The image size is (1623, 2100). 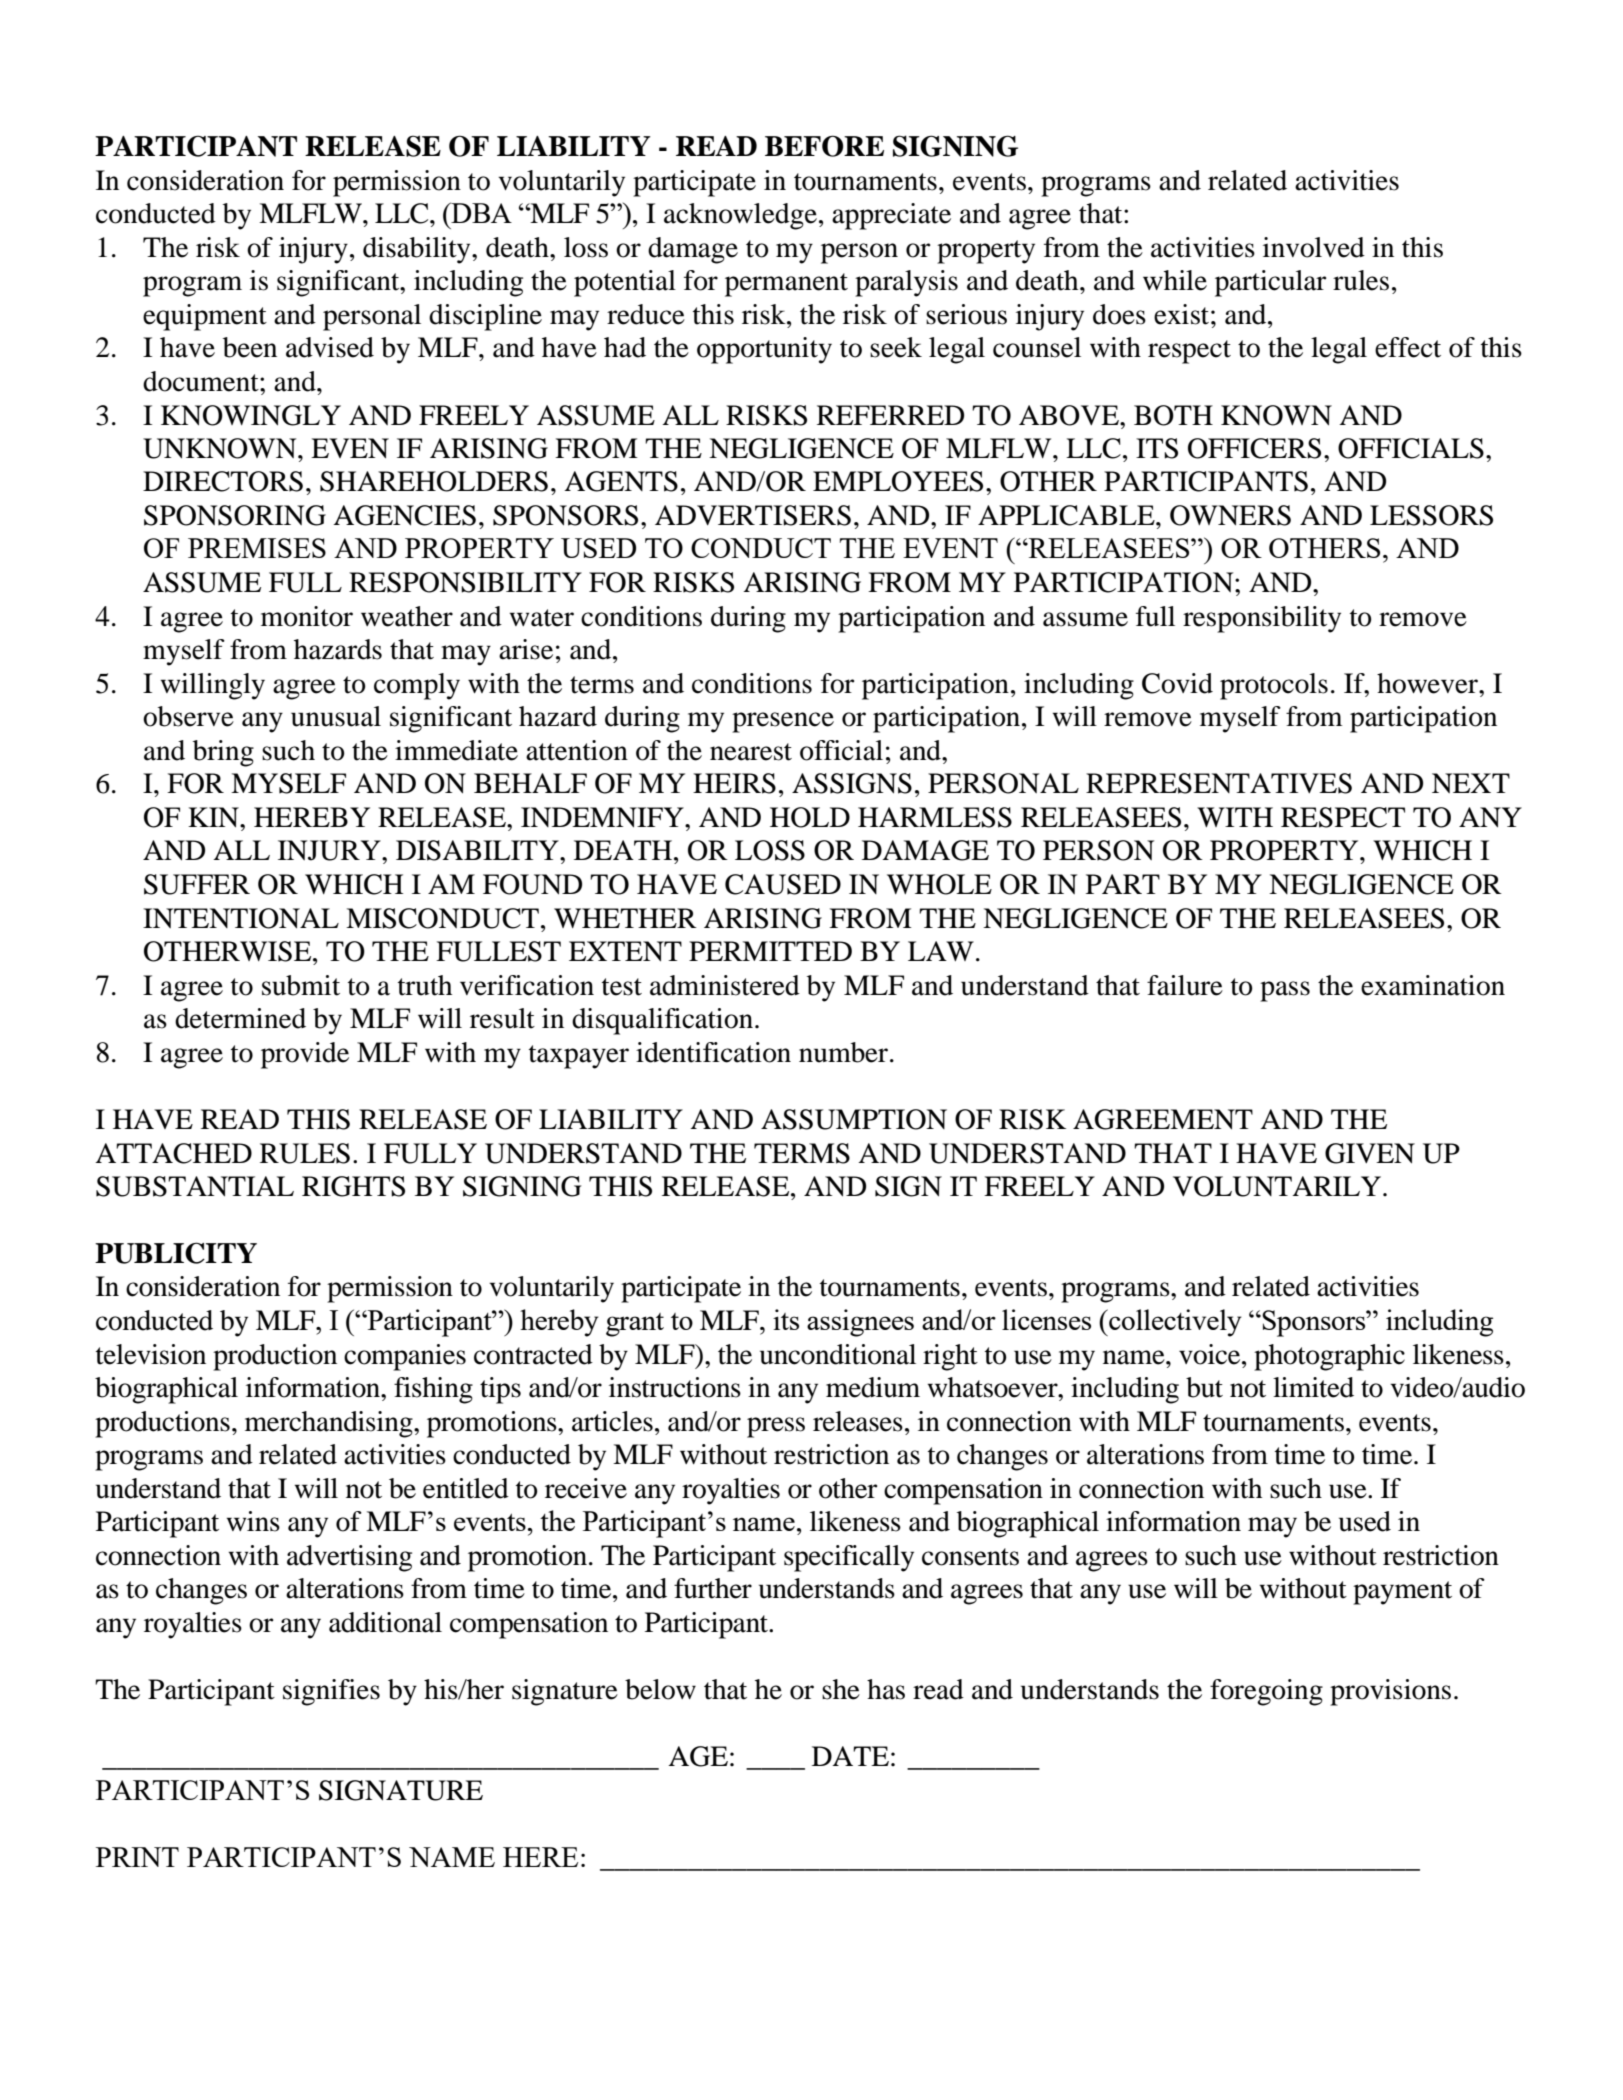 I want to click on merchandising, so click(x=330, y=1424).
